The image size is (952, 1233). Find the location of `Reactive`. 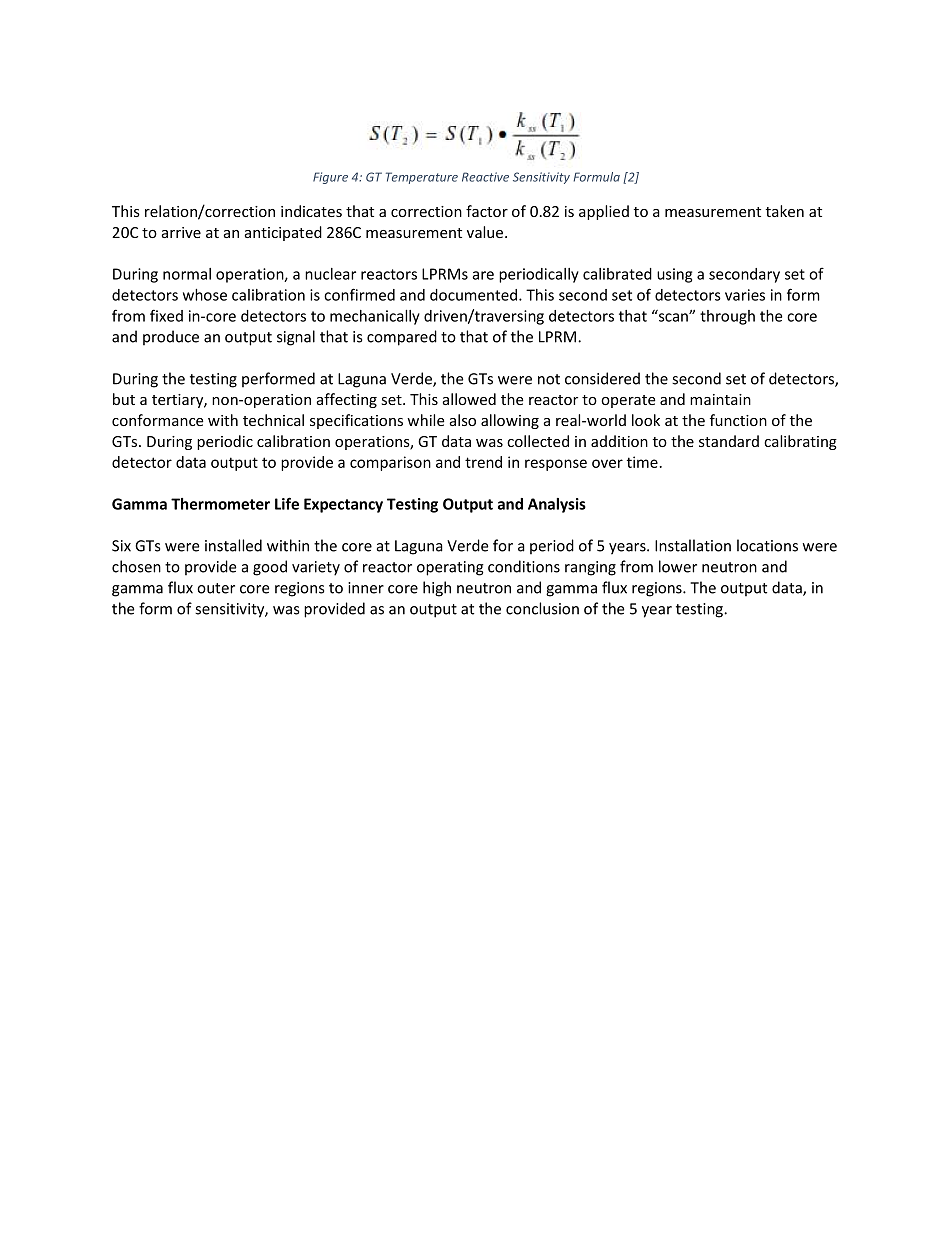

Reactive is located at coordinates (485, 177).
